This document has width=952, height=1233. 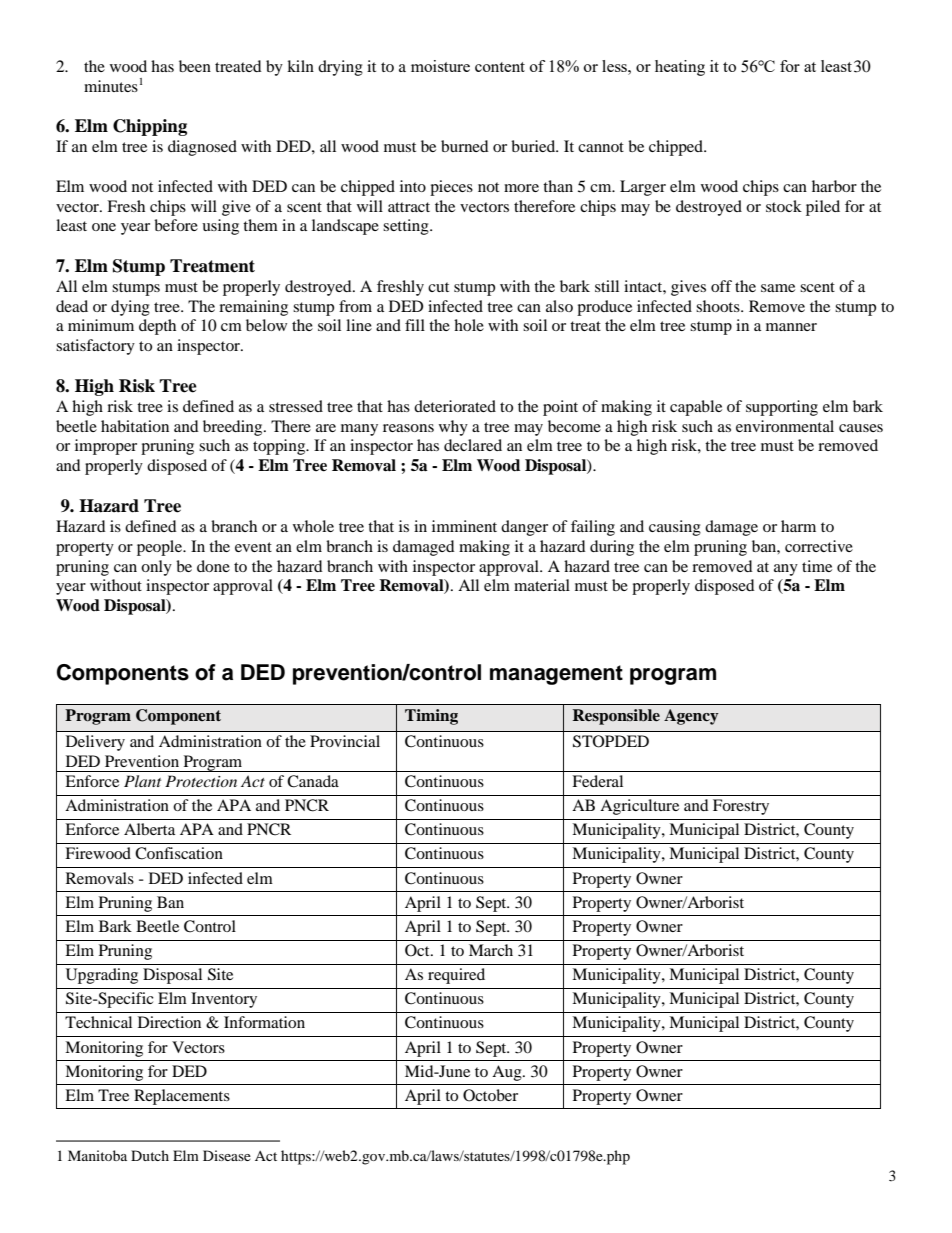 What do you see at coordinates (157, 327) in the document?
I see `depth` at bounding box center [157, 327].
